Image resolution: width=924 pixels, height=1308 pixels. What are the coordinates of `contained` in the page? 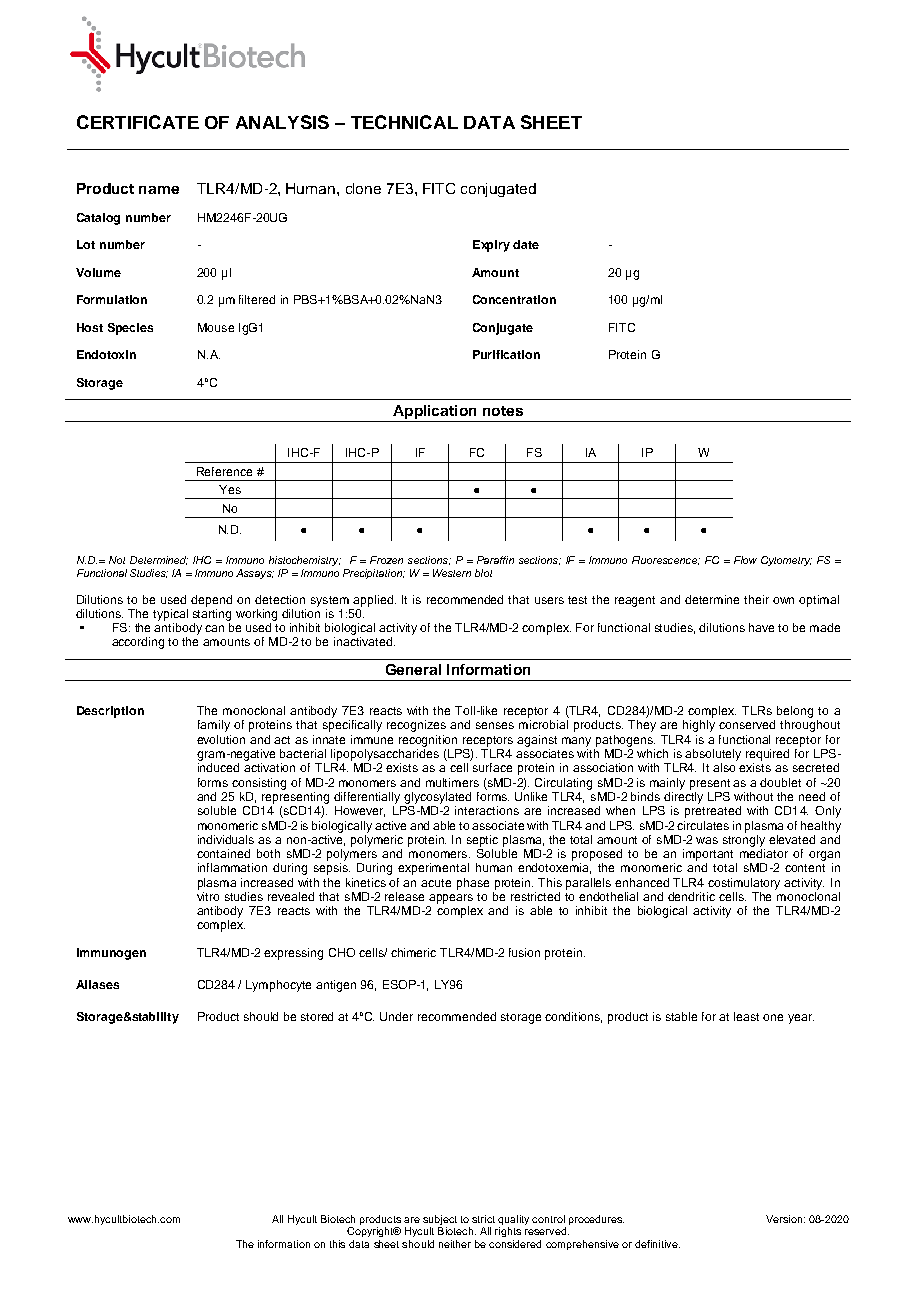 It's located at (223, 853).
